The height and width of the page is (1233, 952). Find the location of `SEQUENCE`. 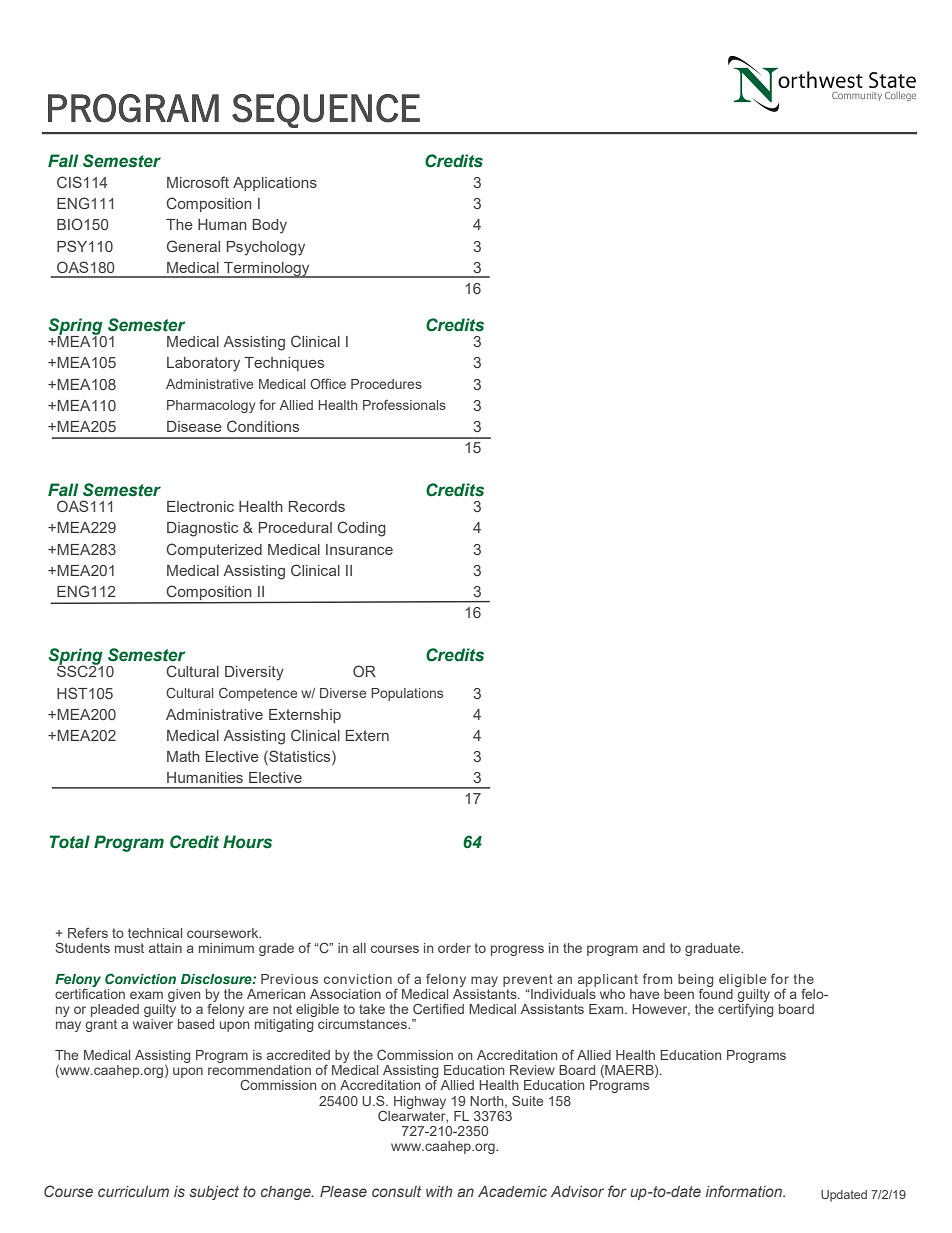

SEQUENCE is located at coordinates (326, 111).
